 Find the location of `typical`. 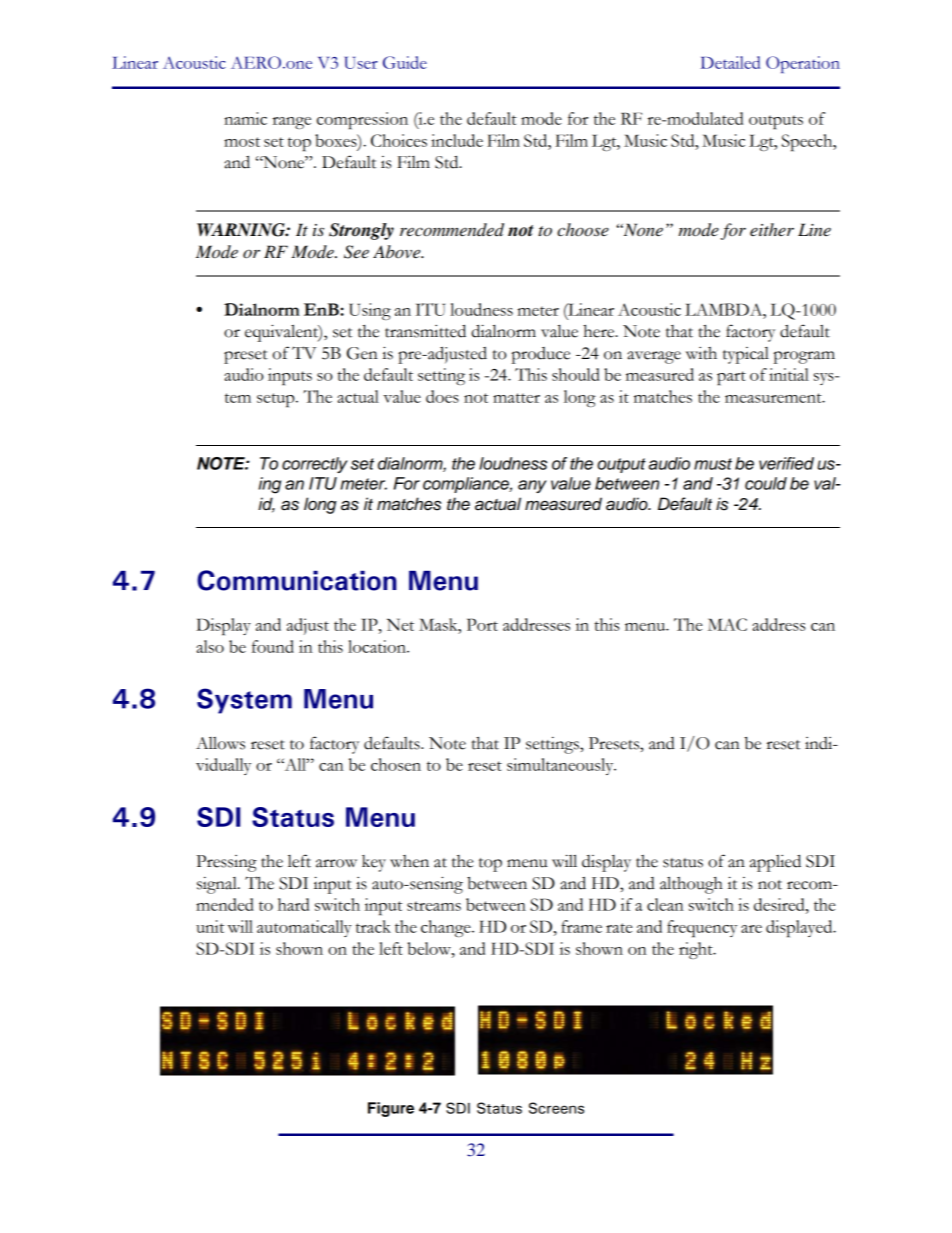

typical is located at coordinates (746, 355).
